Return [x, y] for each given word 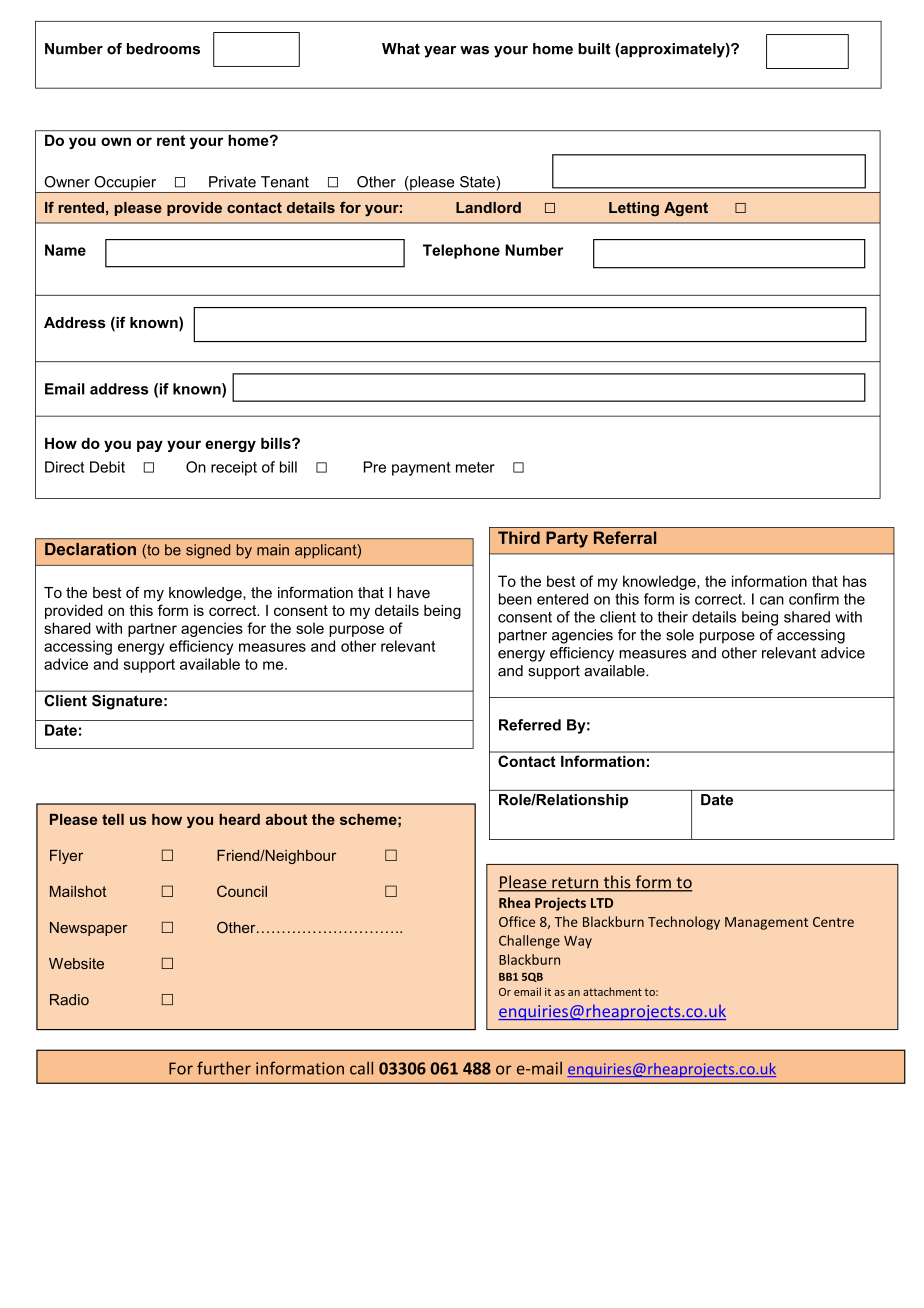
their [673, 617]
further [224, 1068]
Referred [530, 725]
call [361, 1068]
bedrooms [163, 49]
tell [113, 819]
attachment [612, 991]
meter [475, 467]
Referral [625, 537]
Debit [107, 467]
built [594, 49]
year [440, 52]
